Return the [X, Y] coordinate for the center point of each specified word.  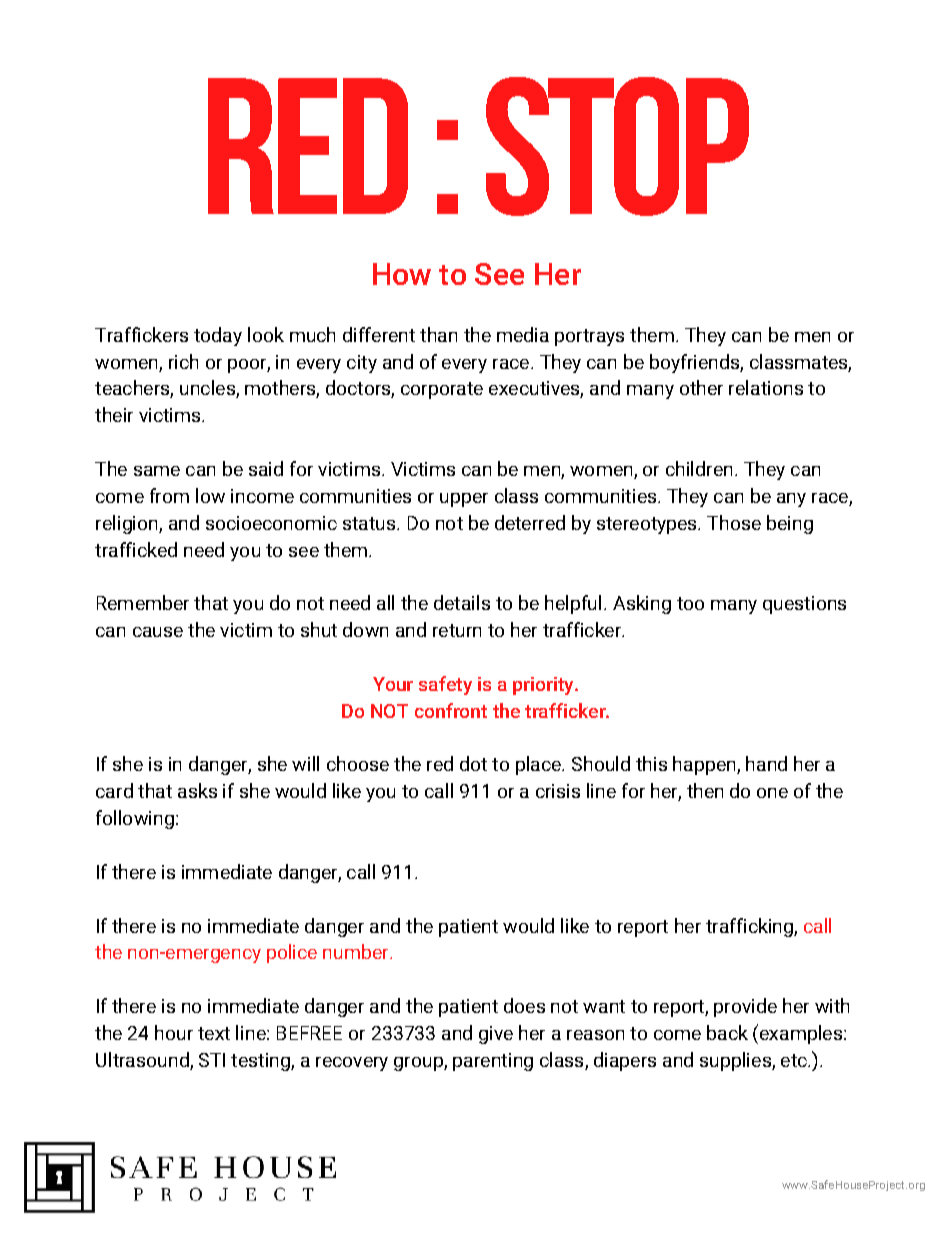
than [438, 334]
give [496, 1035]
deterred [530, 522]
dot [473, 763]
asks [197, 790]
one [772, 793]
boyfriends [695, 363]
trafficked [136, 549]
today [218, 336]
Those [734, 522]
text [214, 1033]
